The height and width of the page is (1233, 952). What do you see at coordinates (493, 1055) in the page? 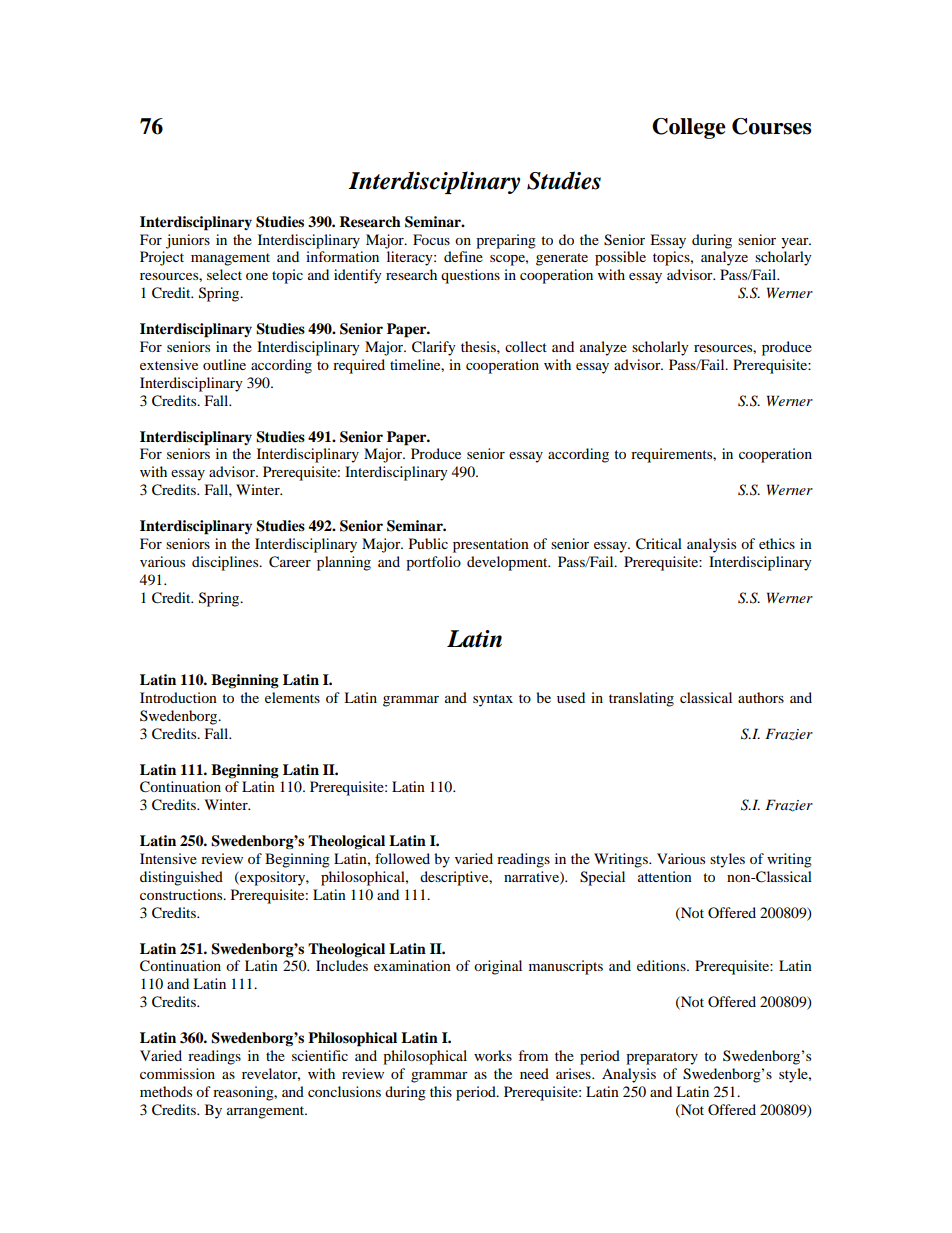
I see `works` at bounding box center [493, 1055].
